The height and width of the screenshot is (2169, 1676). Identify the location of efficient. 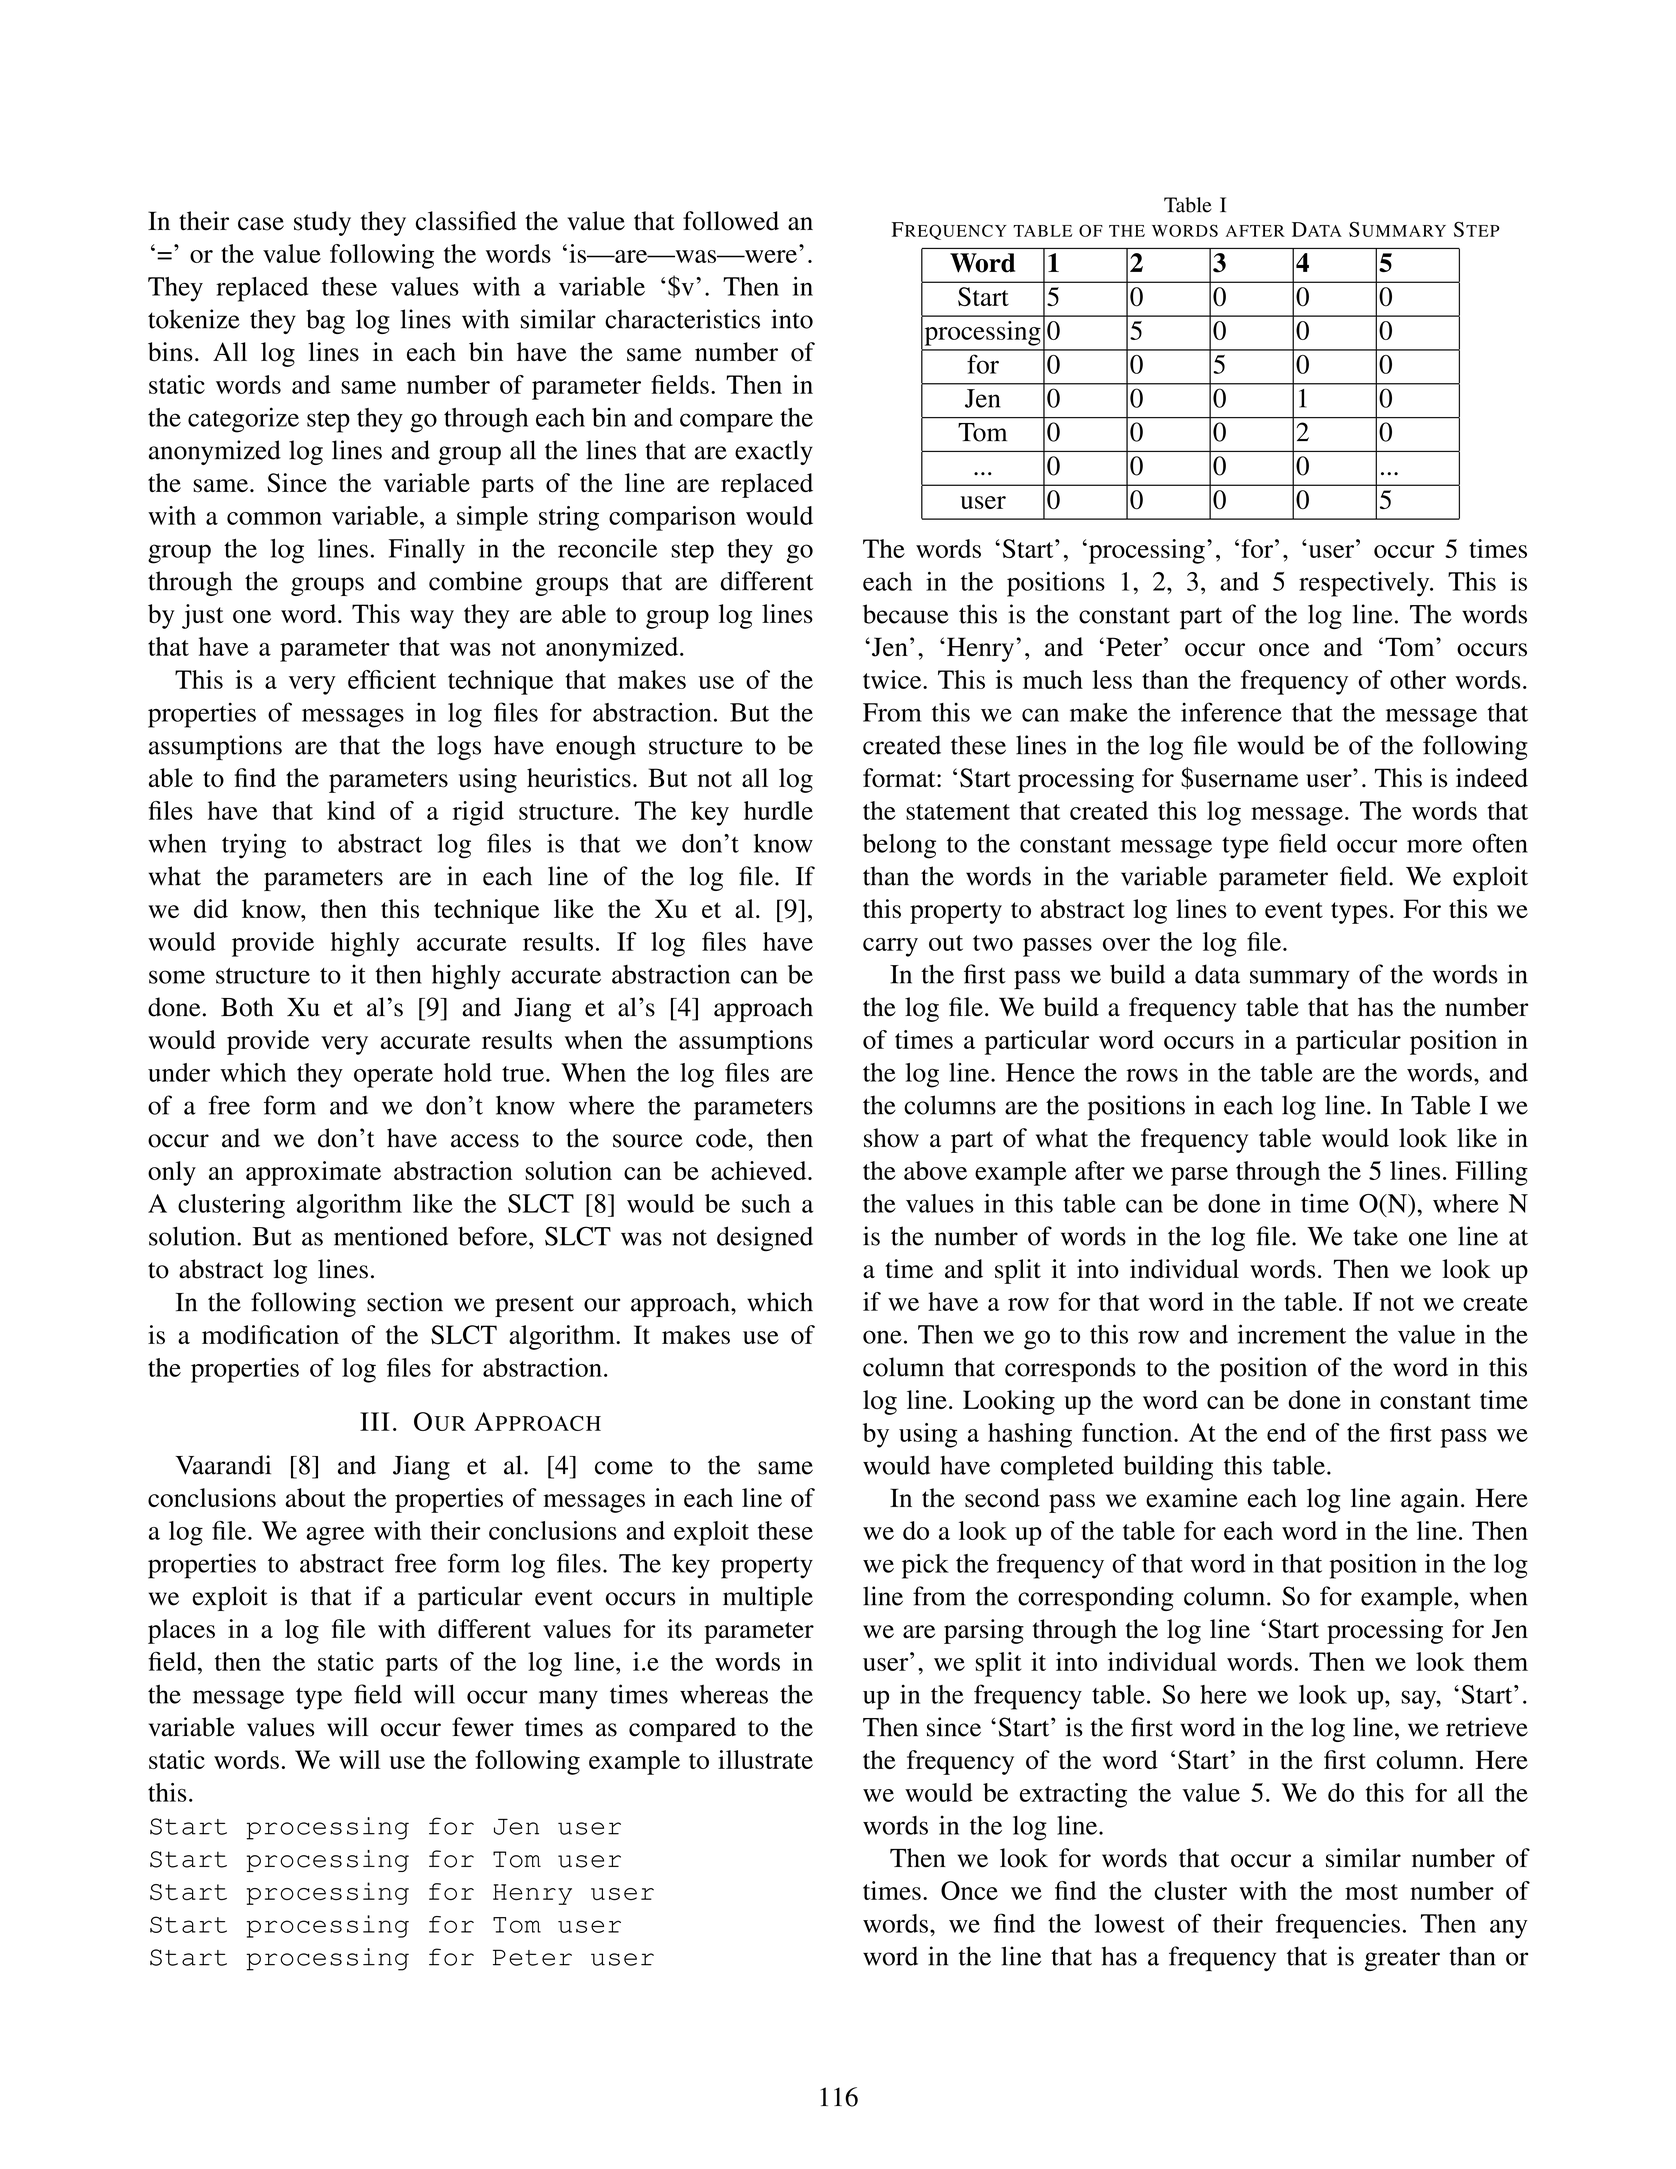
(392, 679).
